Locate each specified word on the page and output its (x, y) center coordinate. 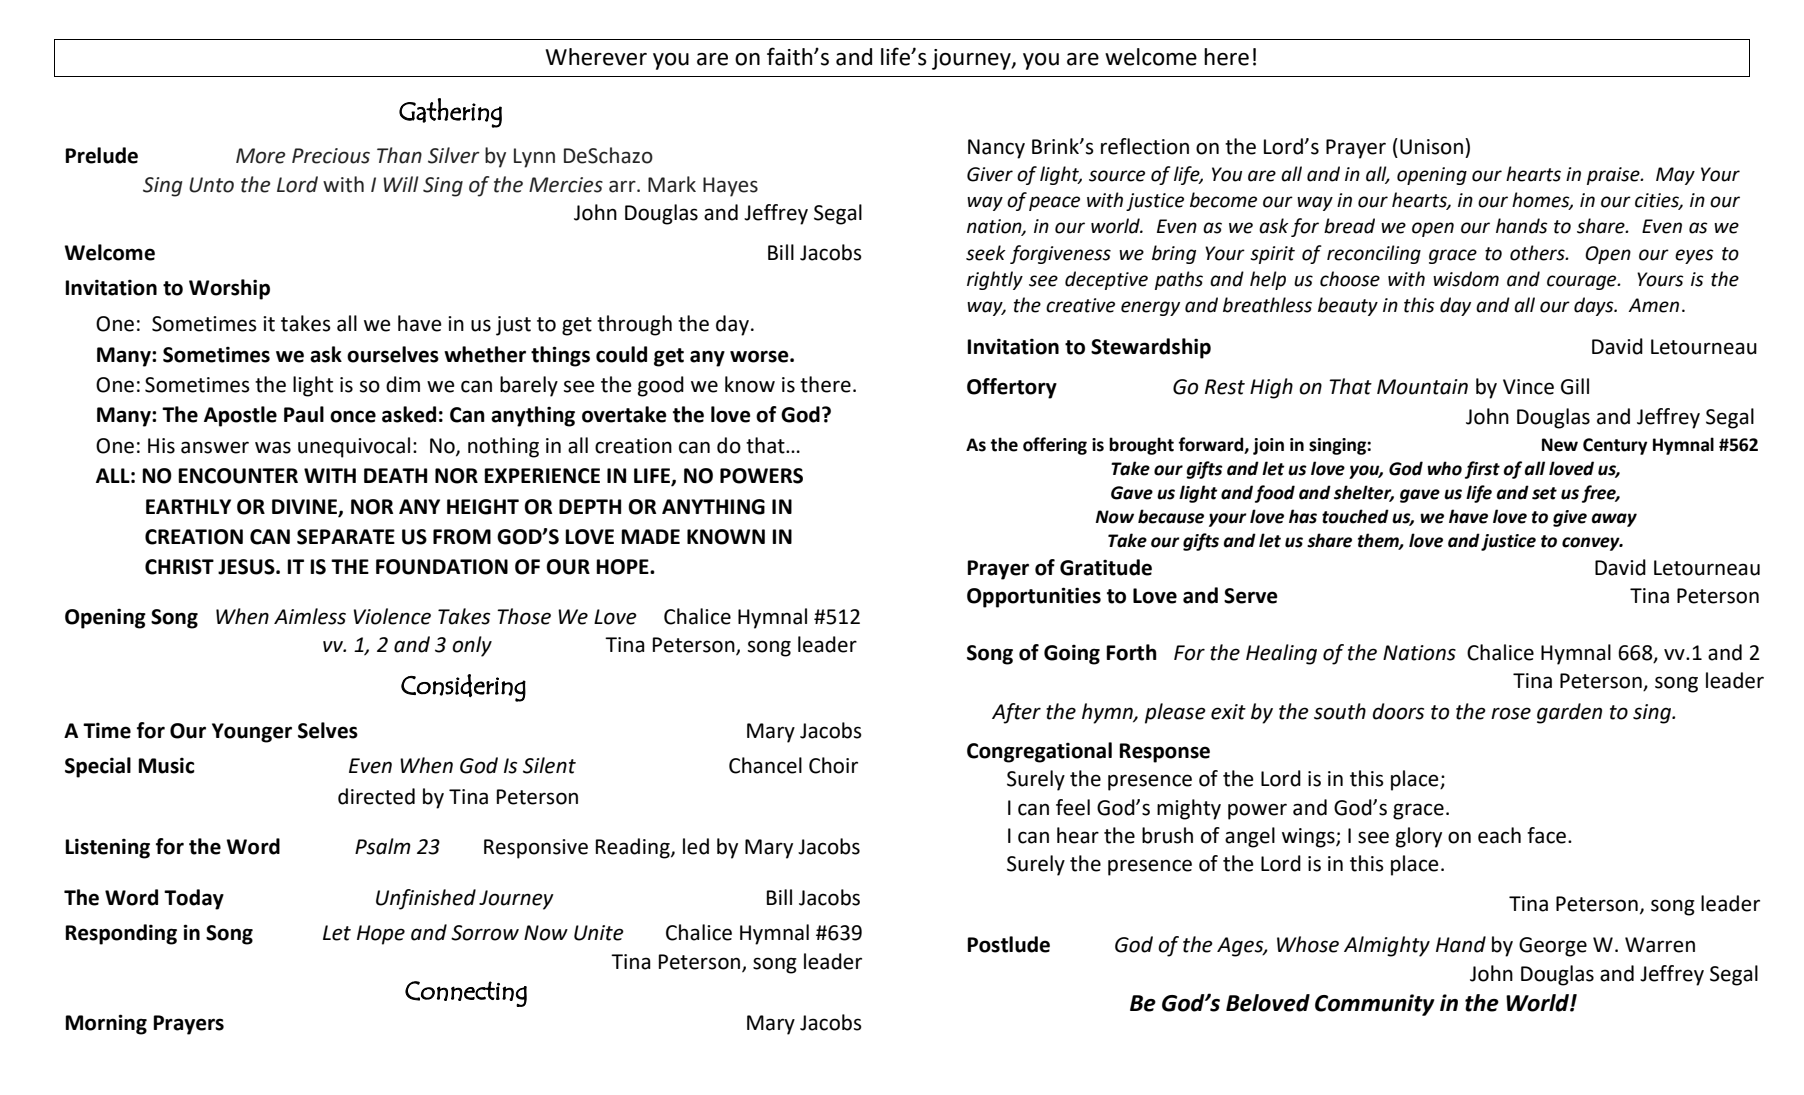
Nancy (996, 149)
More (261, 156)
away (1614, 520)
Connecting (466, 994)
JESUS (247, 567)
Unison (1431, 147)
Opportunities (1034, 597)
